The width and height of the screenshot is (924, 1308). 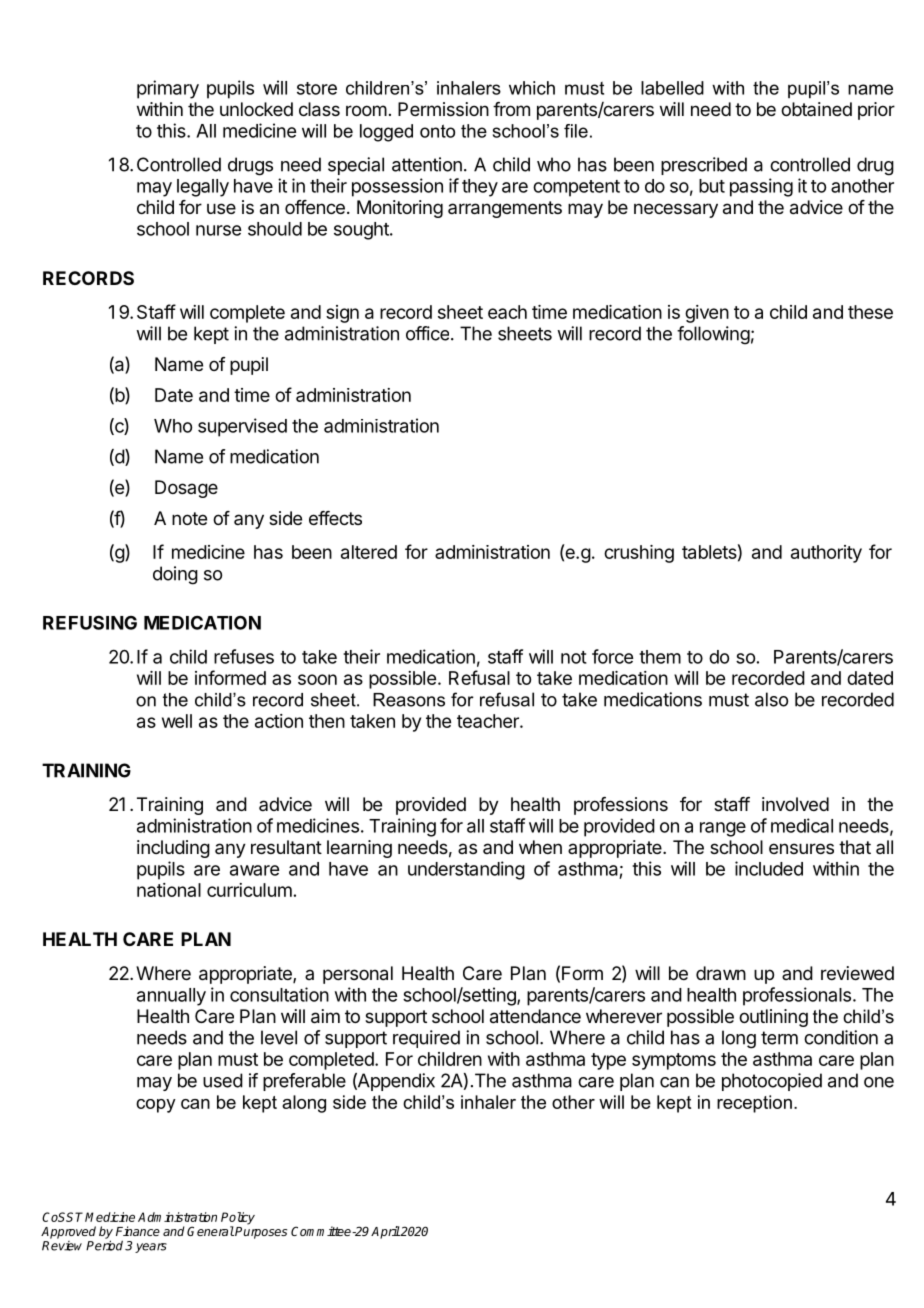 I want to click on primary, so click(x=168, y=89).
